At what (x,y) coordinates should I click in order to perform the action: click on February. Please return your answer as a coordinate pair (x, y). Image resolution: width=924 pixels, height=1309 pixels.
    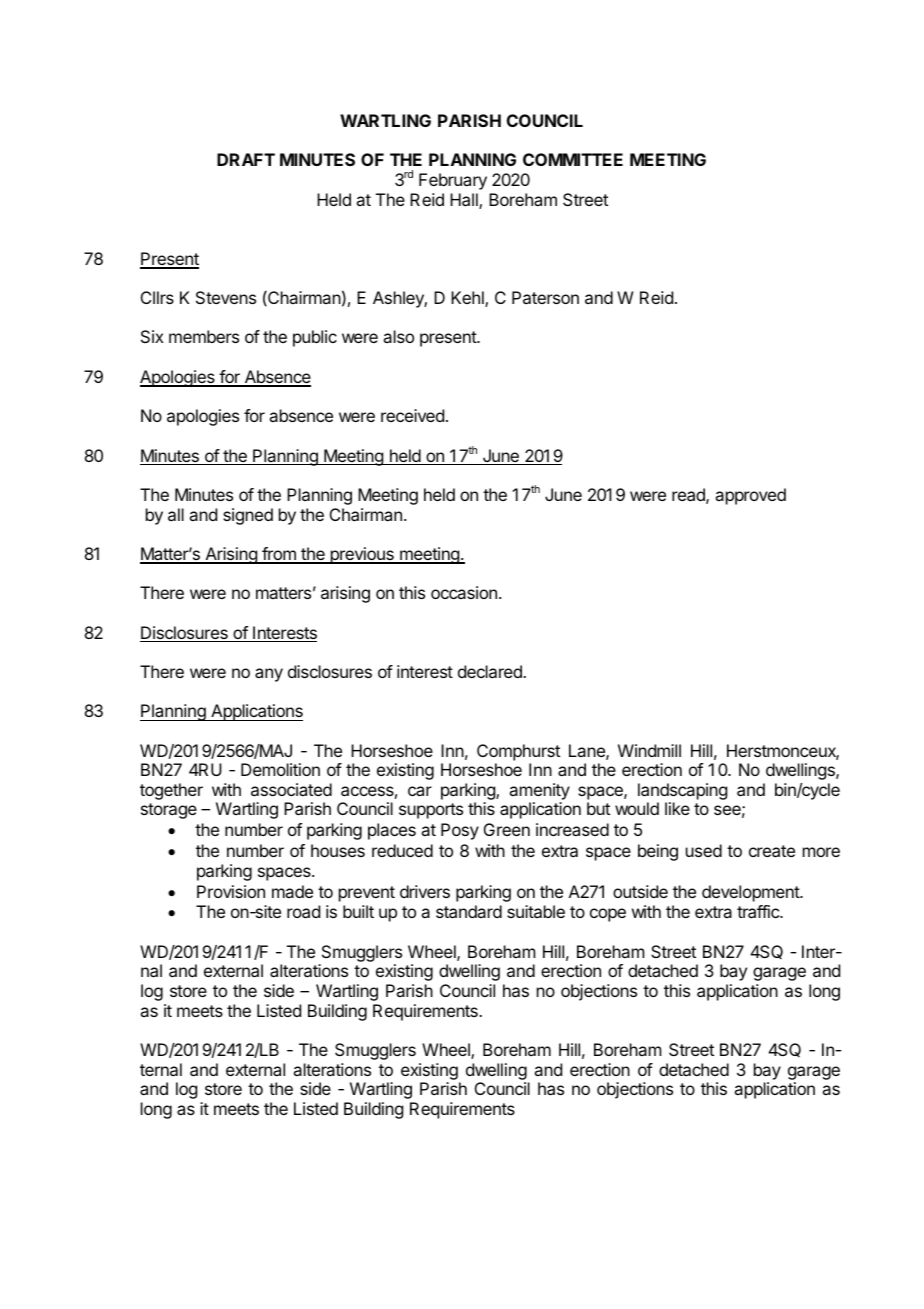
    Looking at the image, I should click on (453, 181).
